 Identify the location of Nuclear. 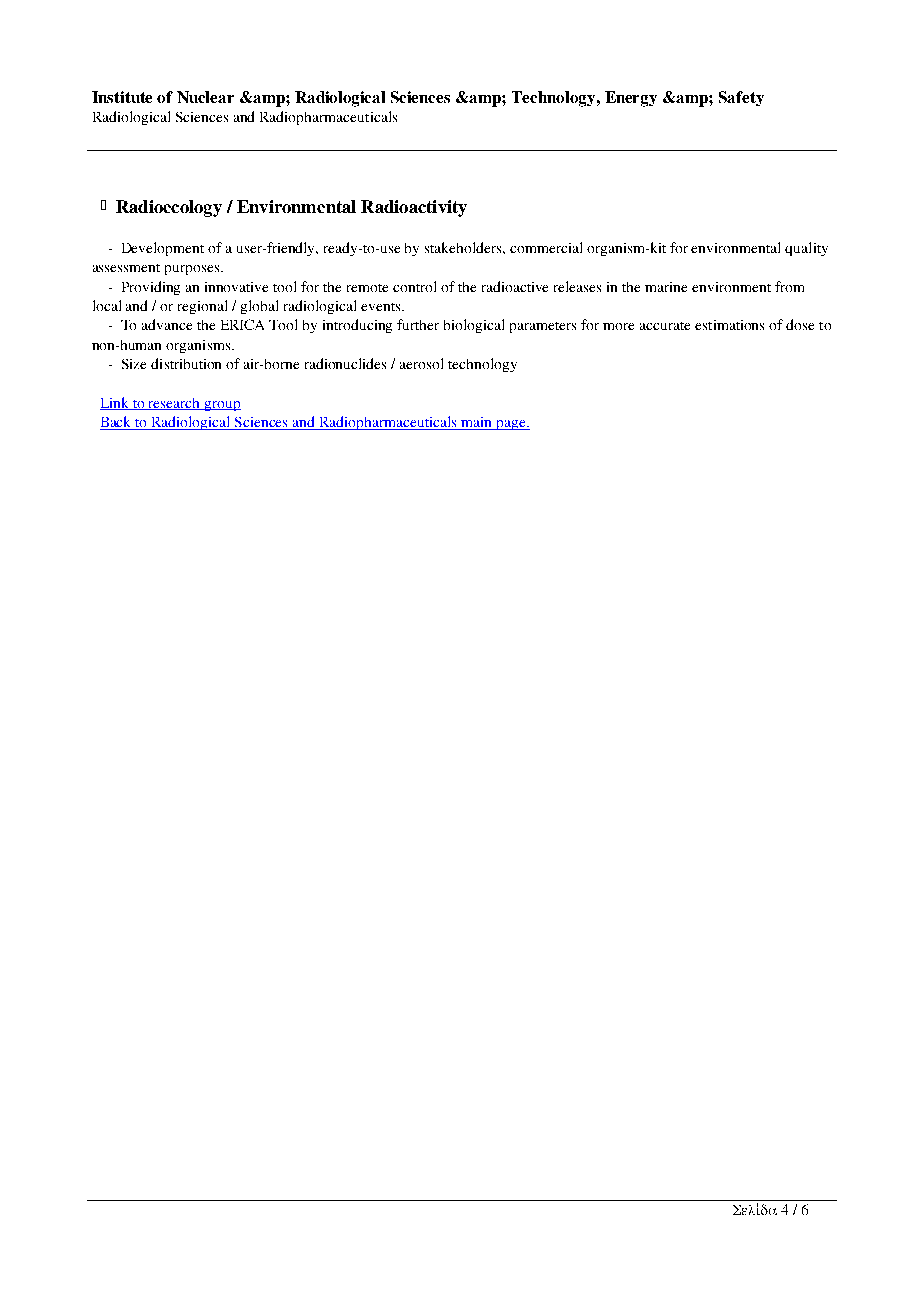
(205, 97).
